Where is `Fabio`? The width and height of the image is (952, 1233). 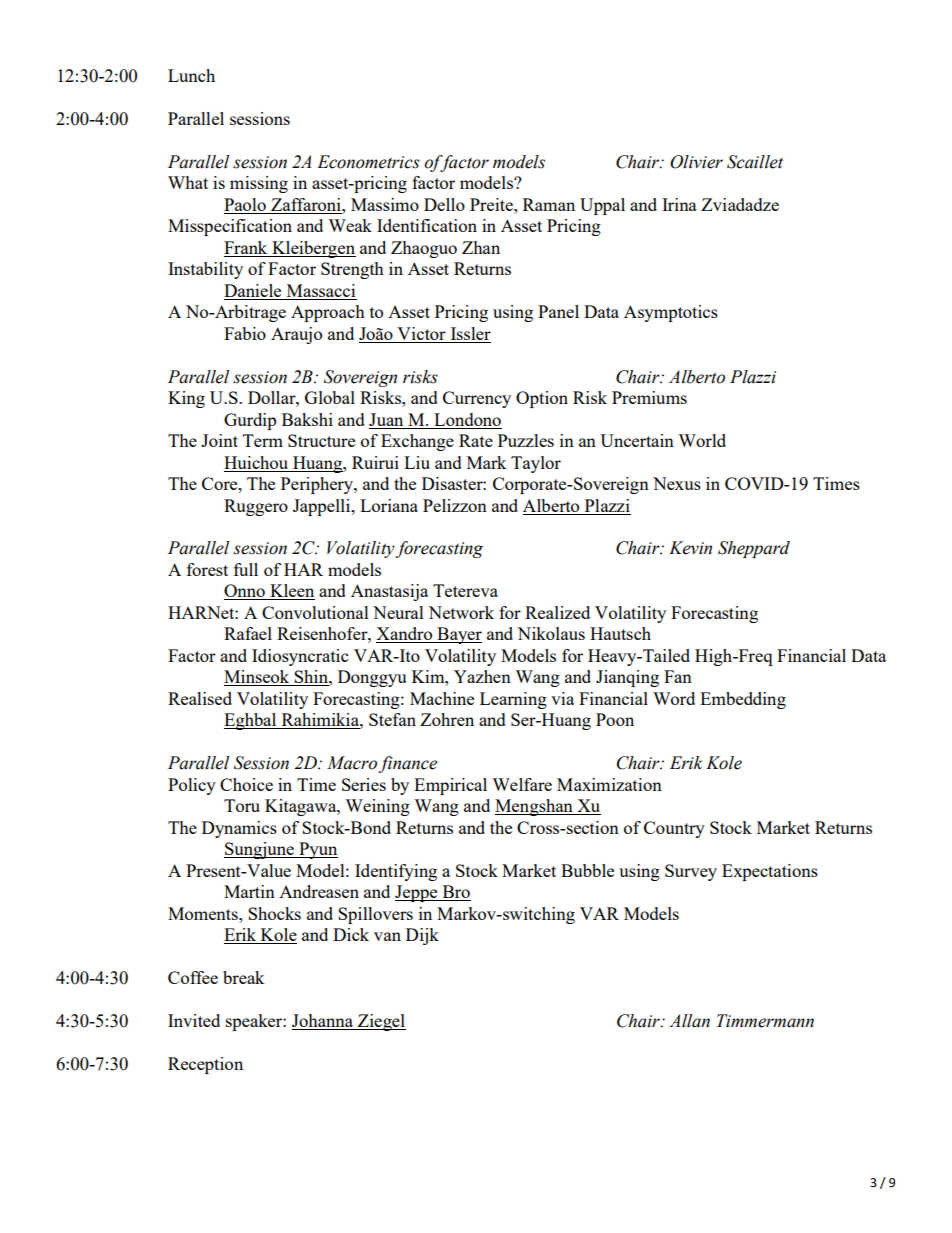 Fabio is located at coordinates (245, 333).
